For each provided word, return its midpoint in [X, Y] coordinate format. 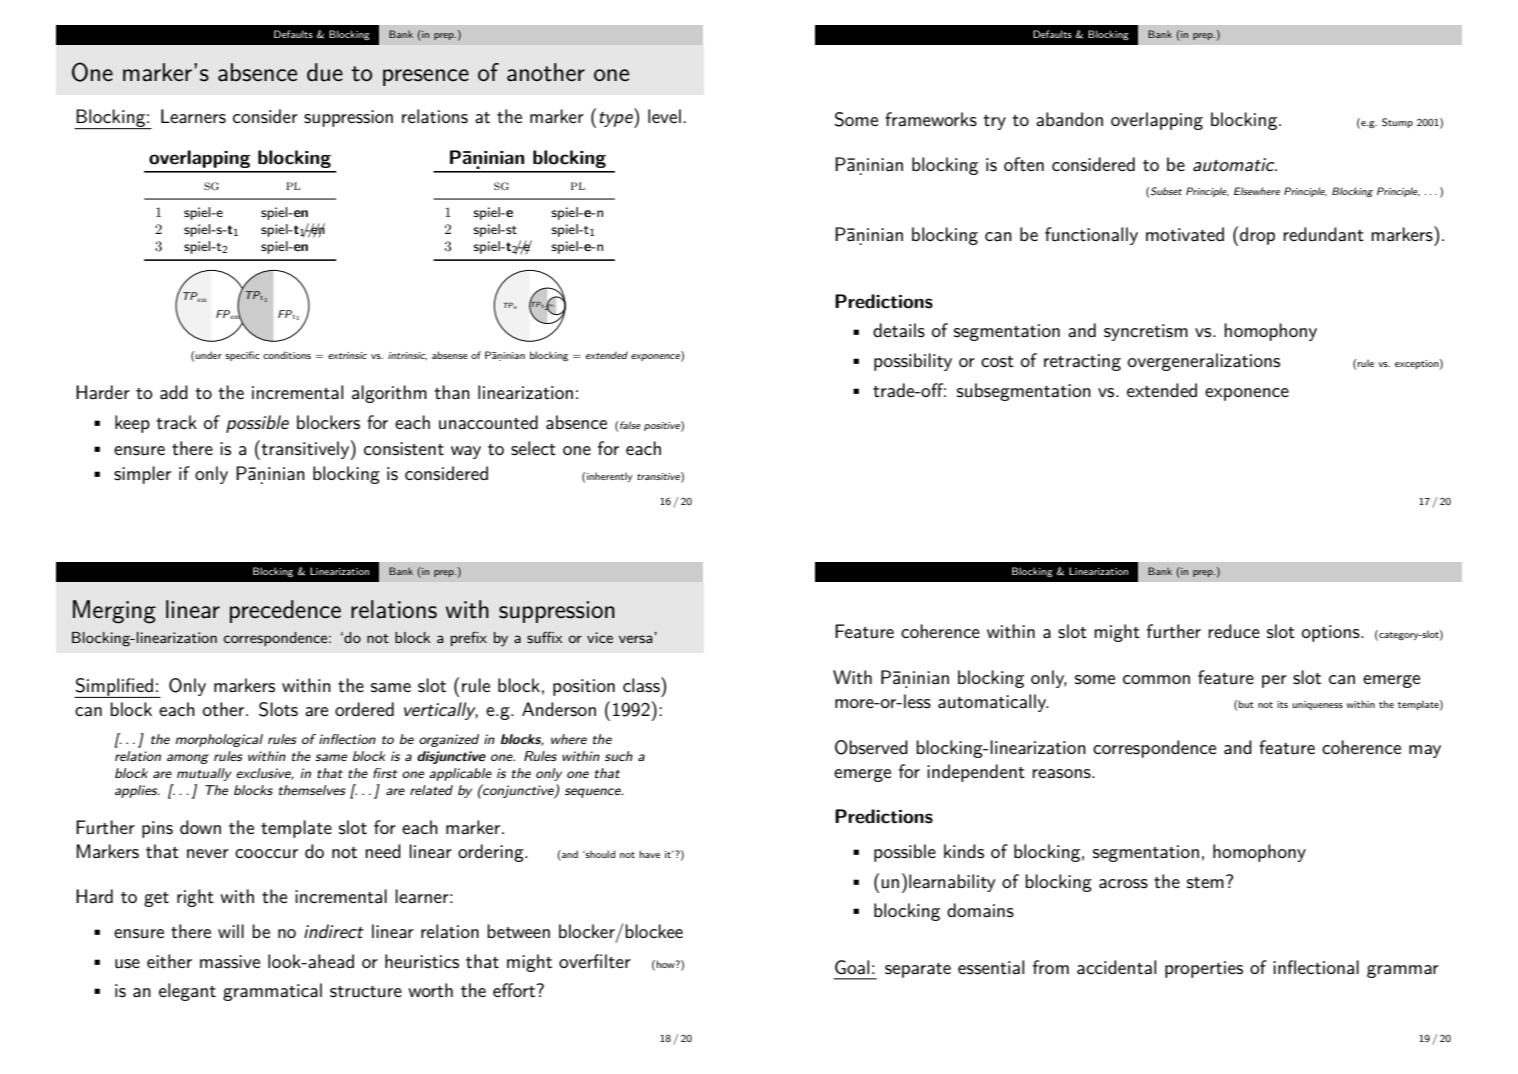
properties [1204, 969]
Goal [852, 967]
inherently [610, 477]
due [325, 72]
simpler [142, 475]
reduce [1234, 631]
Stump [1397, 123]
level [664, 116]
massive [230, 962]
